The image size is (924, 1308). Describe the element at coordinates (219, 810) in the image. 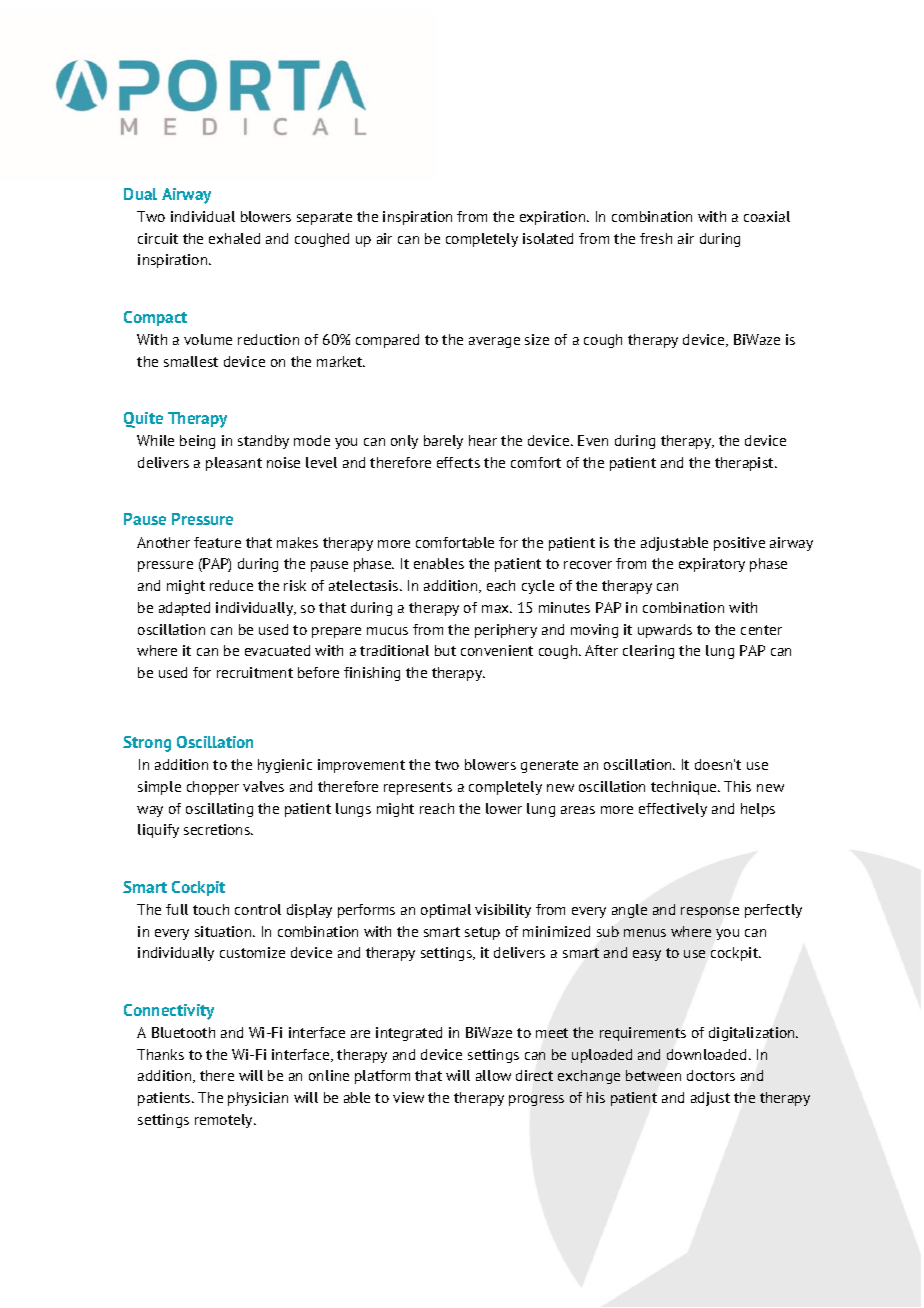

I see `oscillating` at that location.
